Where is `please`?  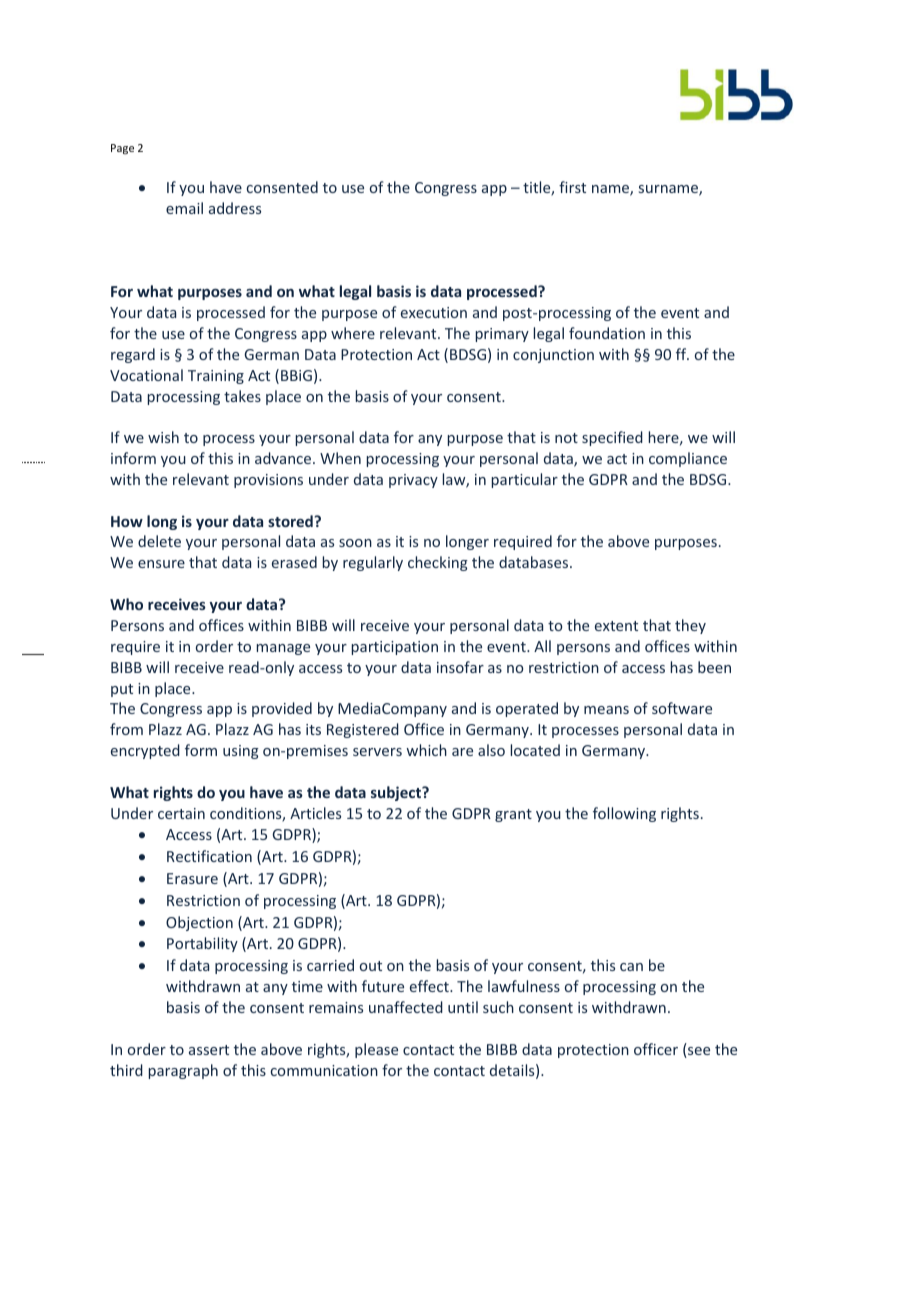 please is located at coordinates (376, 1050).
